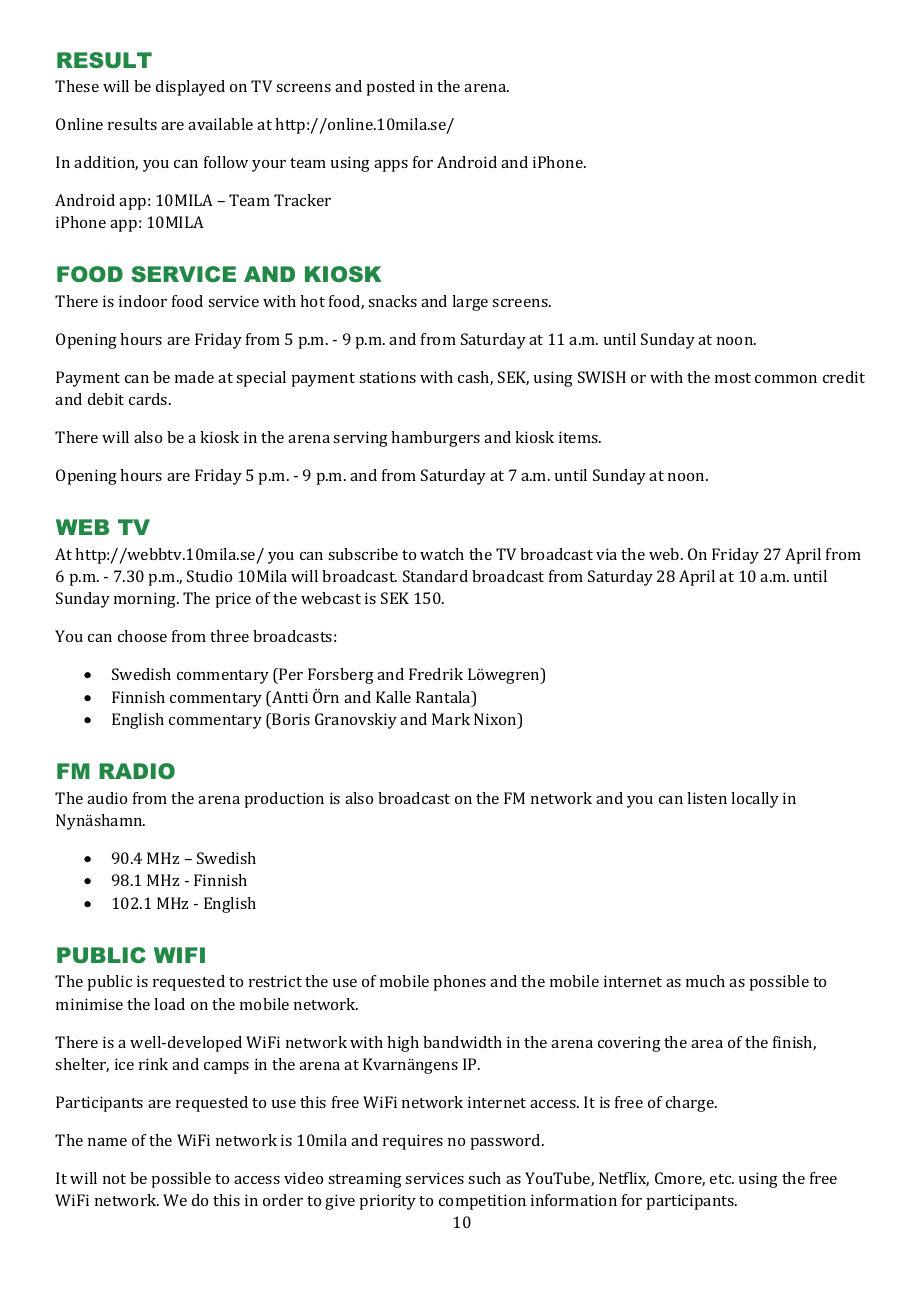 The width and height of the screenshot is (924, 1308). What do you see at coordinates (606, 554) in the screenshot?
I see `via` at bounding box center [606, 554].
